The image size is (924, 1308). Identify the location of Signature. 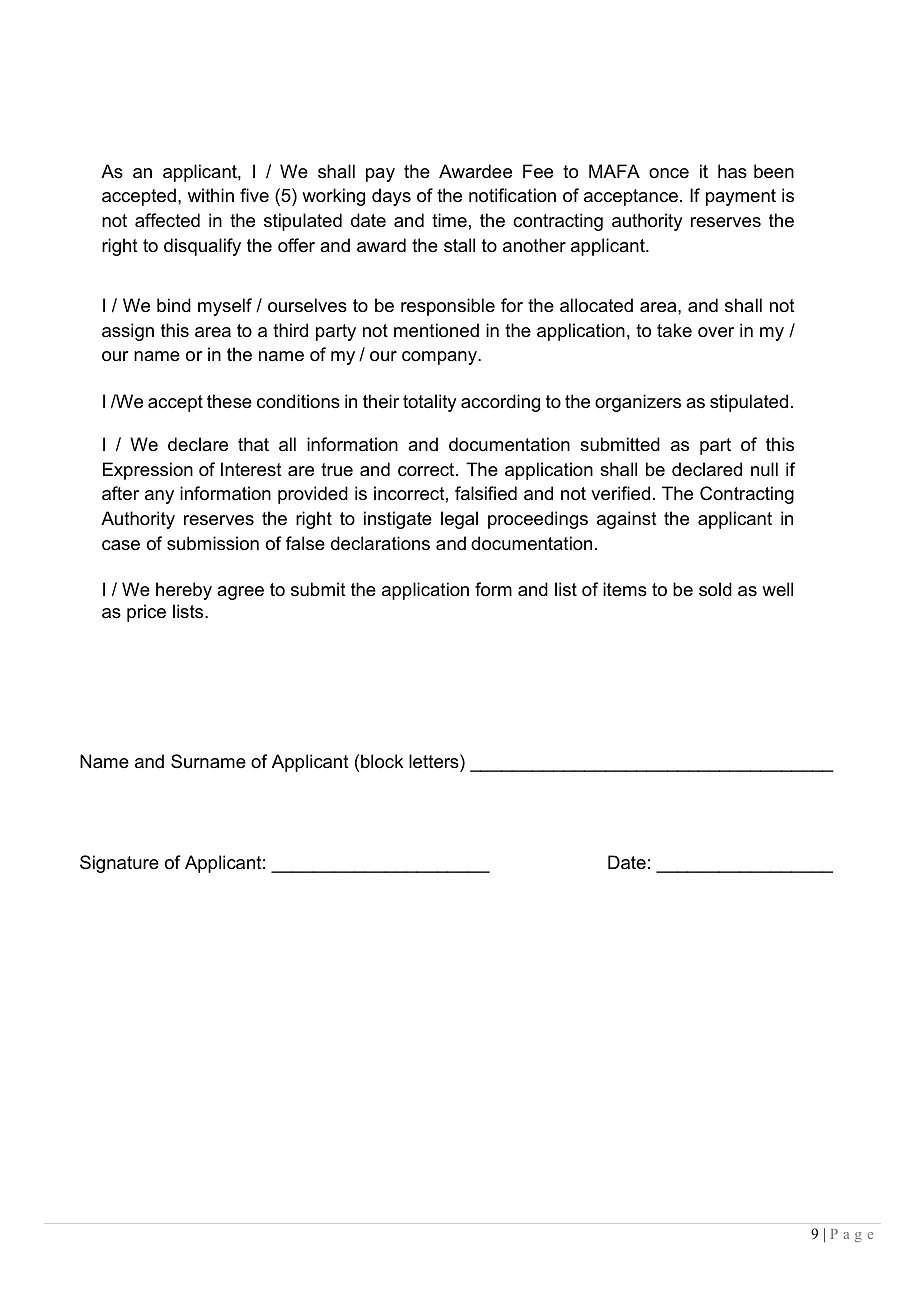
(119, 864).
